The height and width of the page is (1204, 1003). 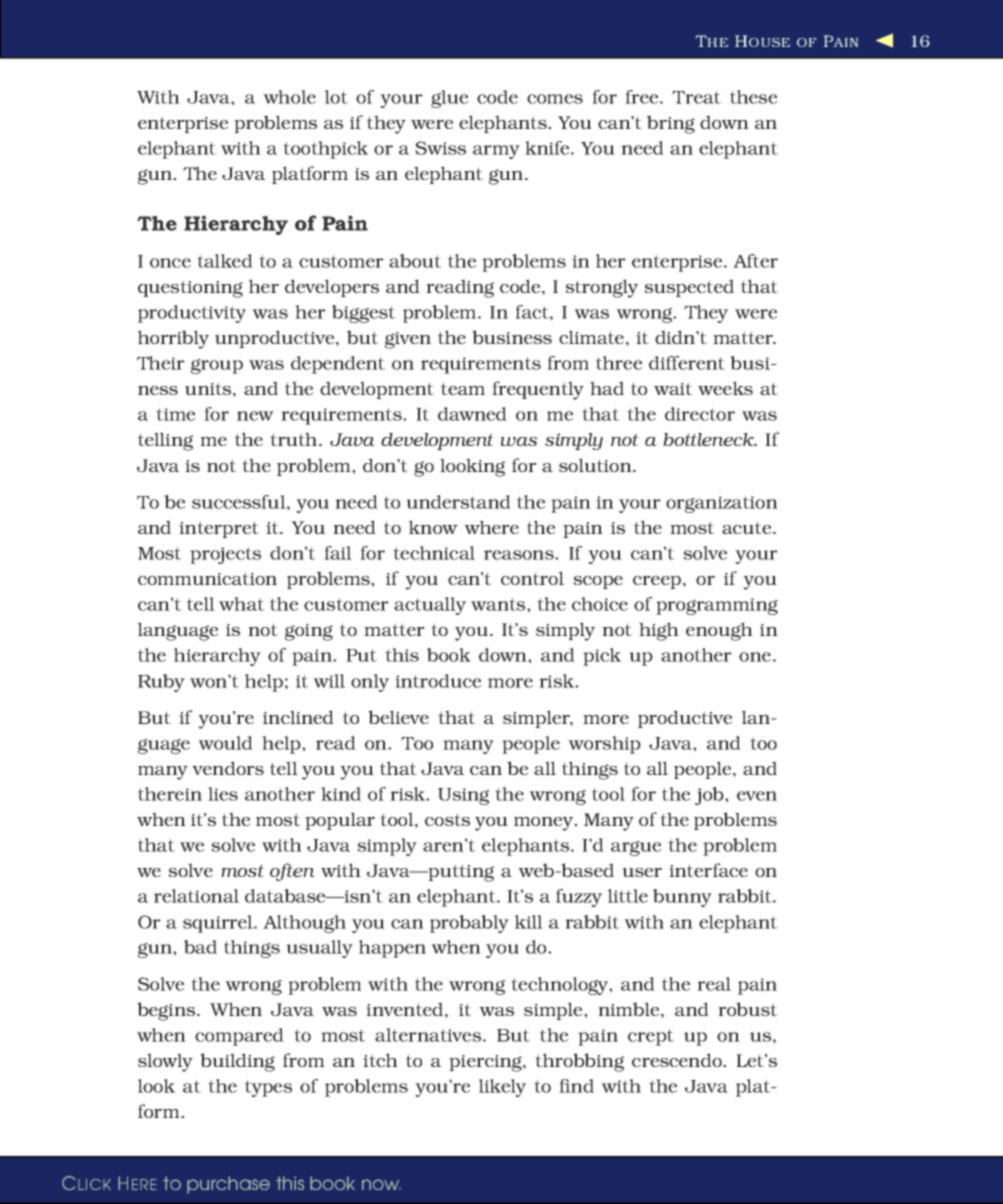 I want to click on job, so click(x=710, y=796).
